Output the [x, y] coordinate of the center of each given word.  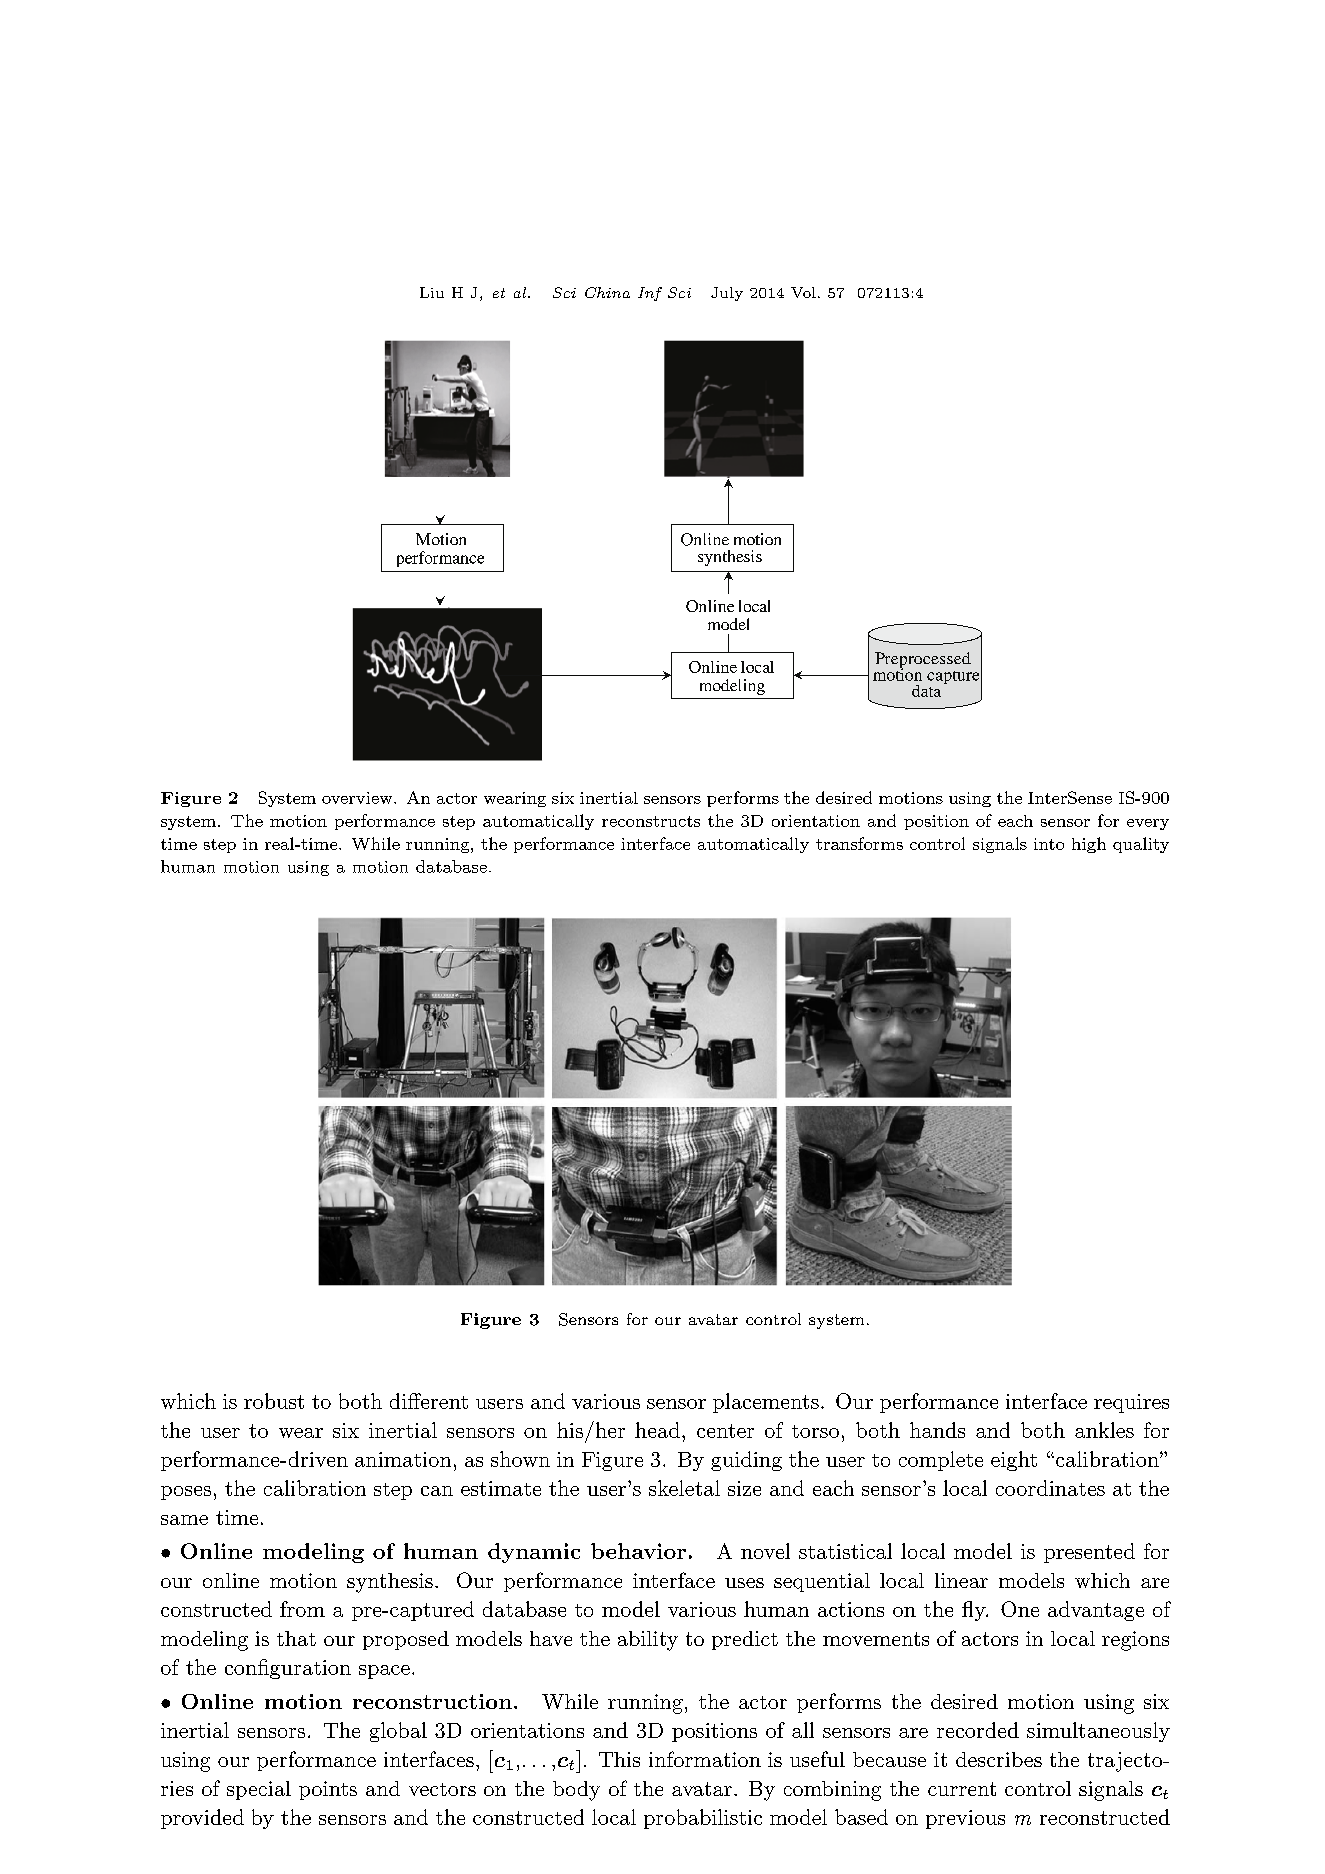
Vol [803, 292]
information [705, 1759]
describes [999, 1759]
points [328, 1790]
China [607, 292]
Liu [432, 292]
